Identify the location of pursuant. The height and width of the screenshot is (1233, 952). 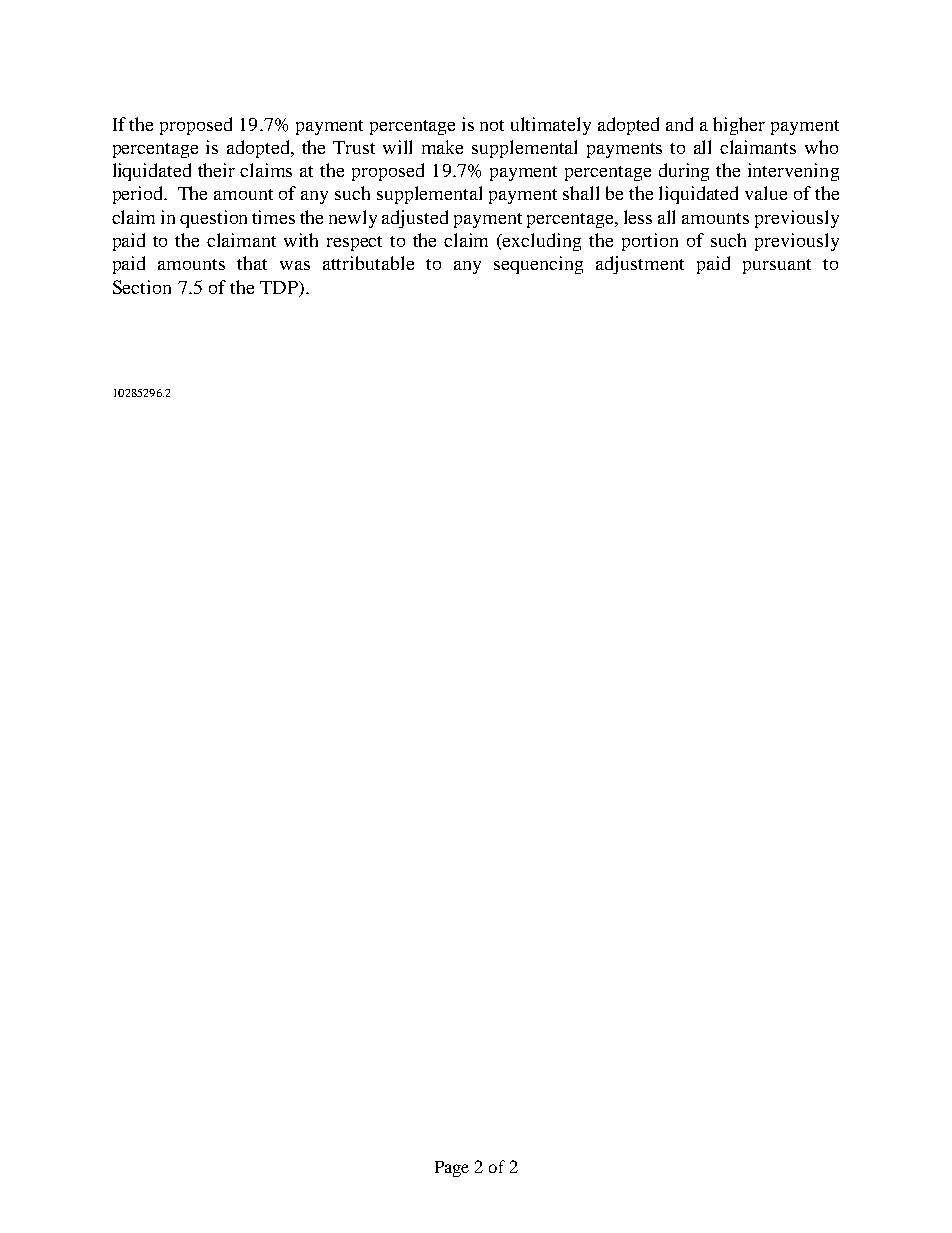
(777, 266).
